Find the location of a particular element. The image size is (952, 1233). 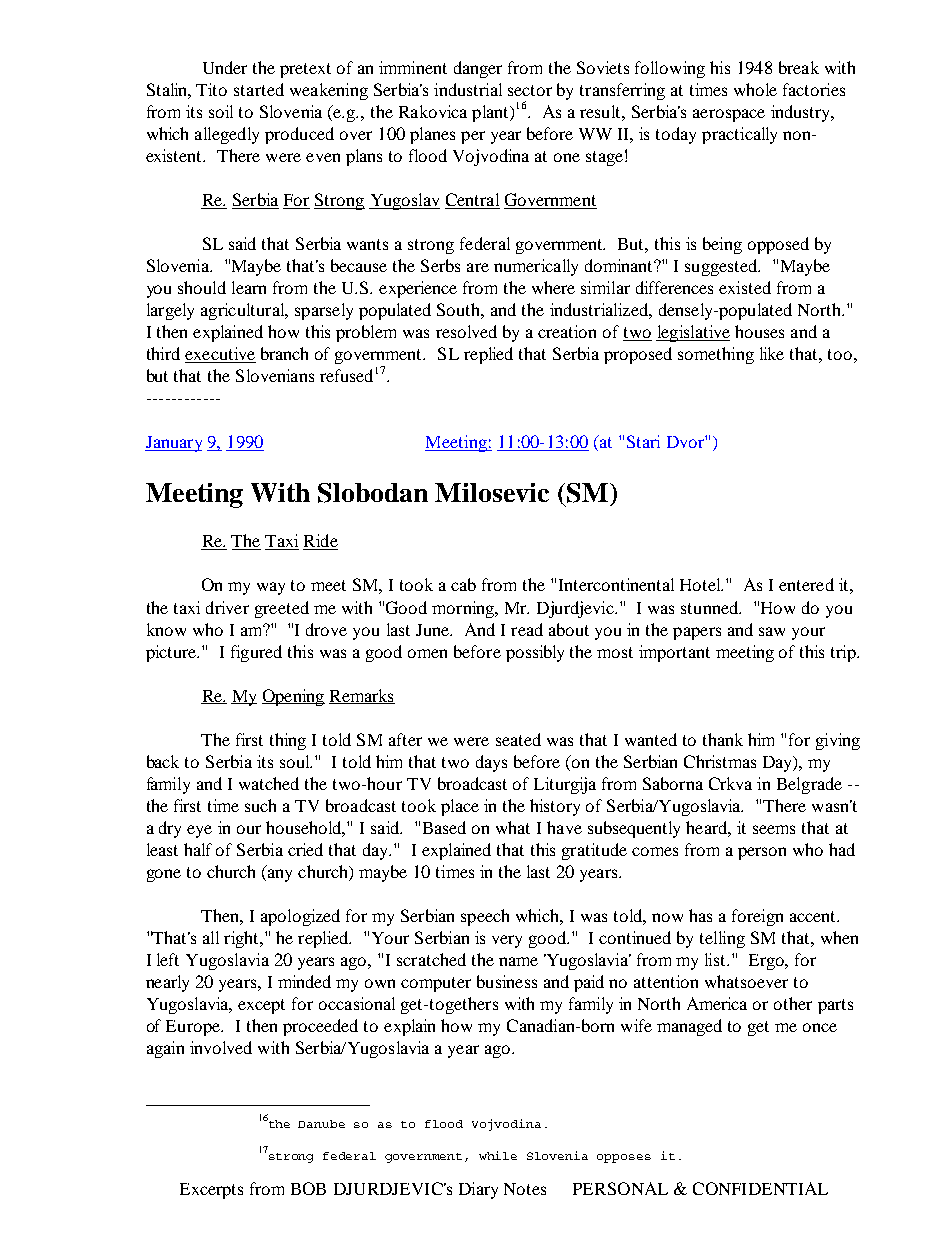

resolved is located at coordinates (466, 331).
